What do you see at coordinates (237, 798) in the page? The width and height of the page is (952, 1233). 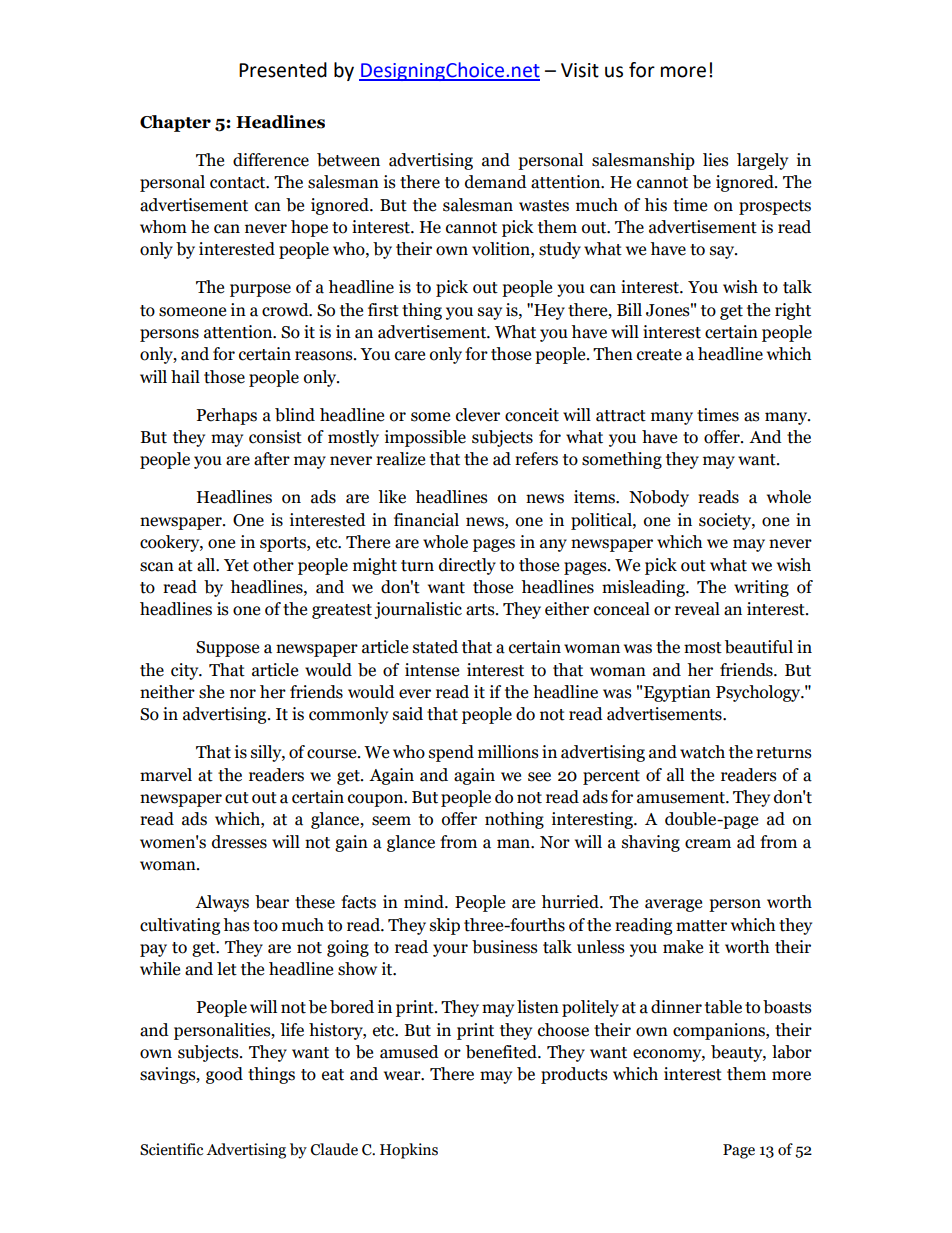 I see `cut` at bounding box center [237, 798].
